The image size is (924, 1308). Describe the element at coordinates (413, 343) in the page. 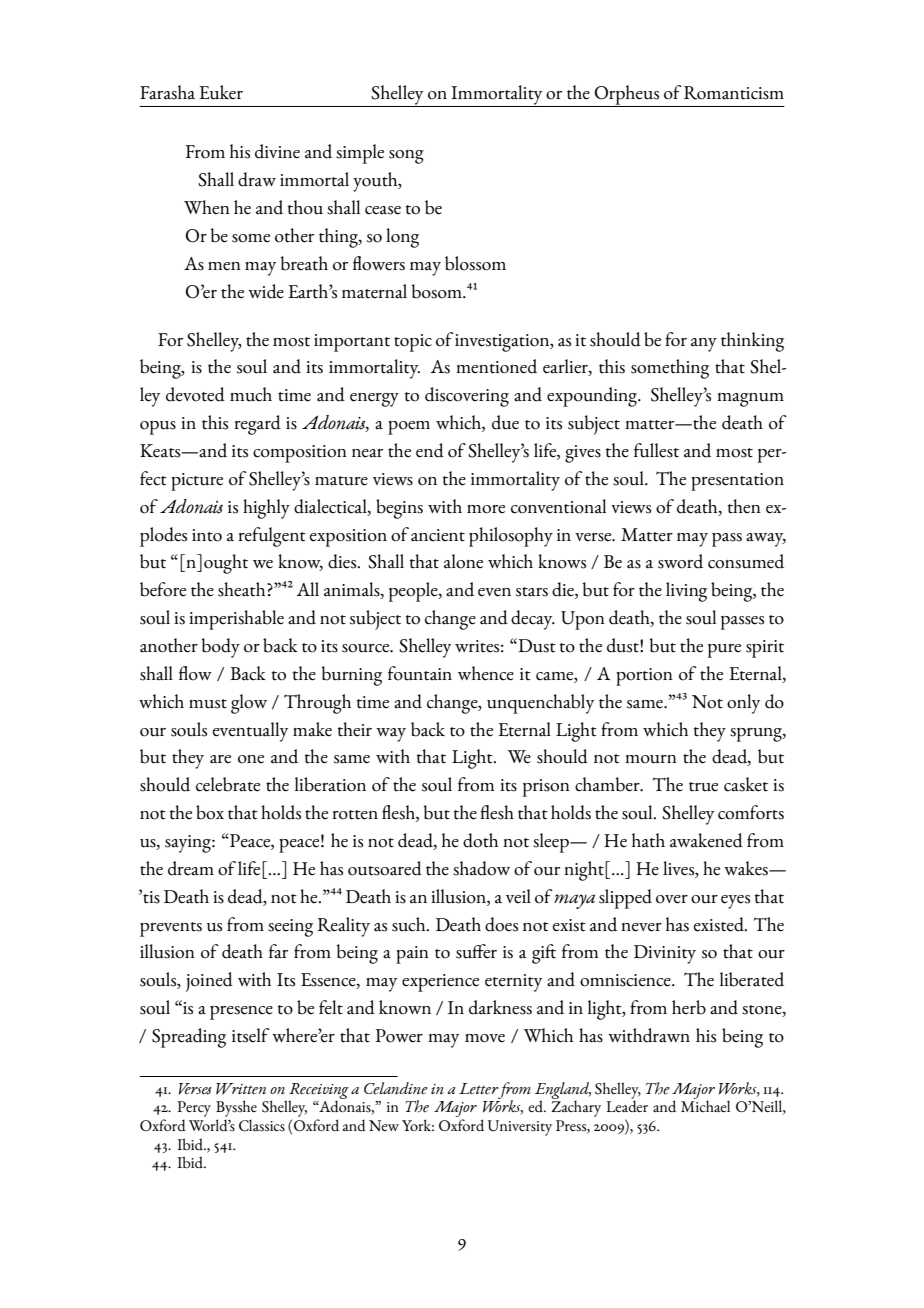

I see `topic` at that location.
